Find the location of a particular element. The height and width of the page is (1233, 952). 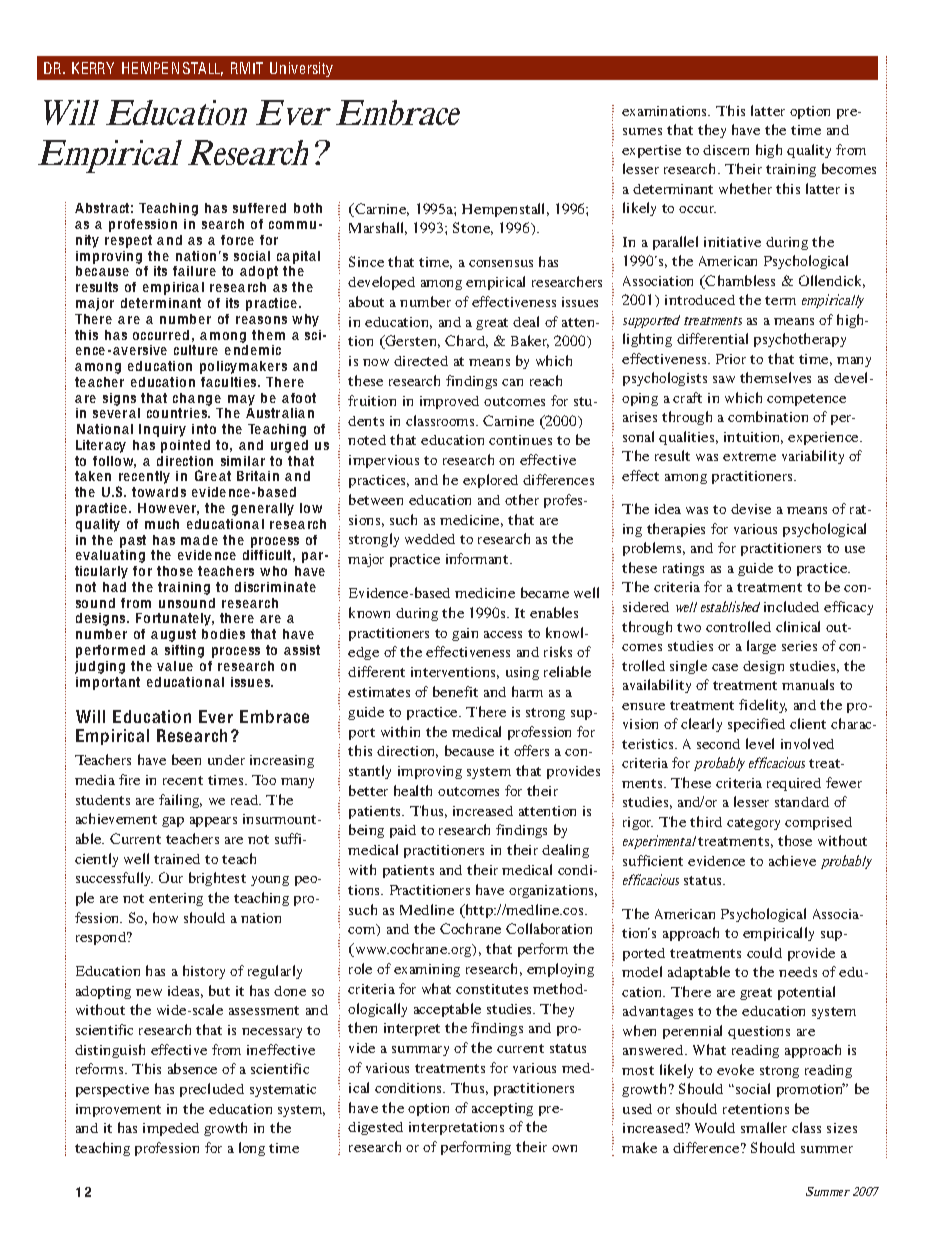

RMIT is located at coordinates (247, 68).
